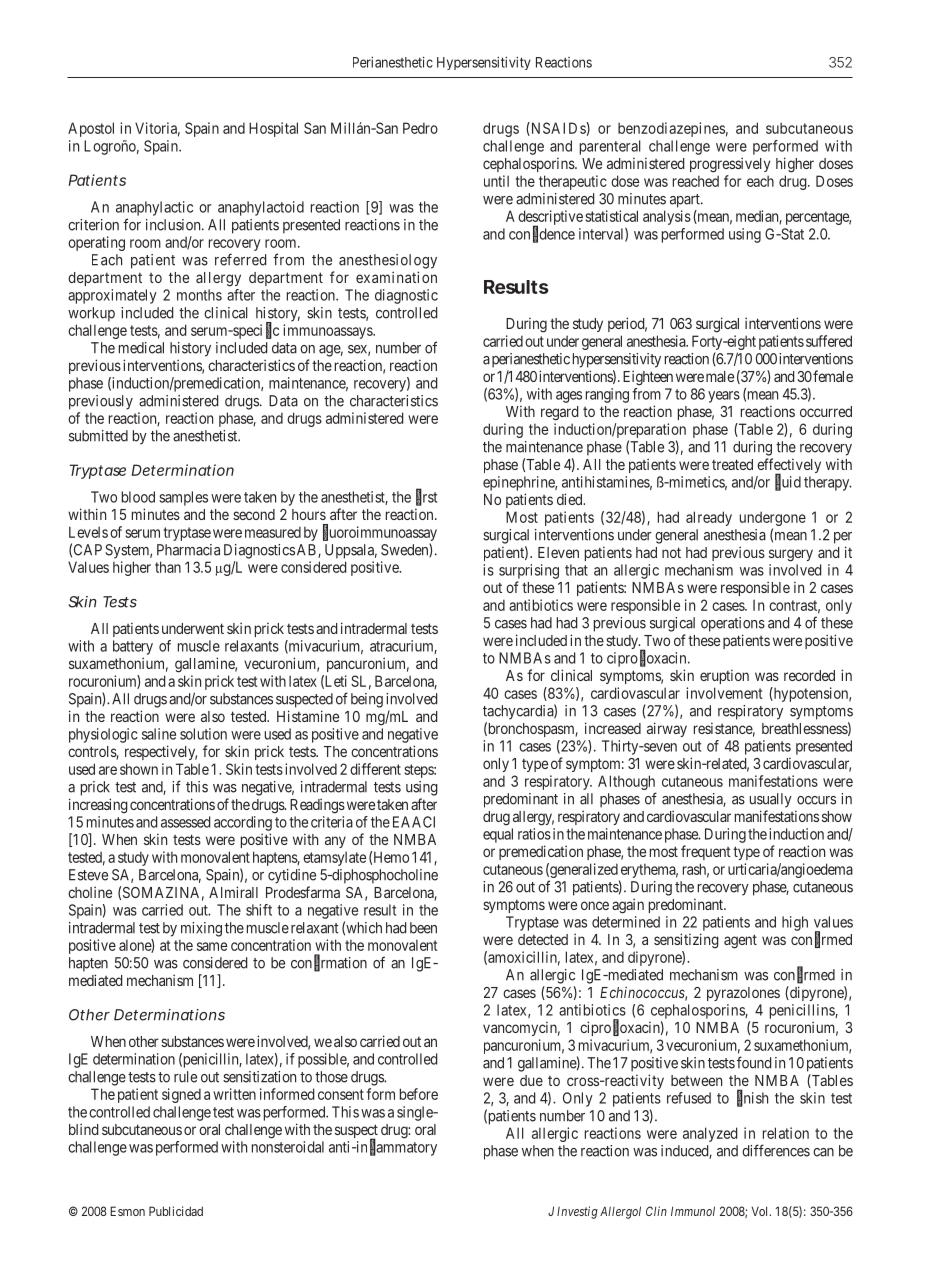 The image size is (952, 1270). I want to click on eruption, so click(724, 676).
